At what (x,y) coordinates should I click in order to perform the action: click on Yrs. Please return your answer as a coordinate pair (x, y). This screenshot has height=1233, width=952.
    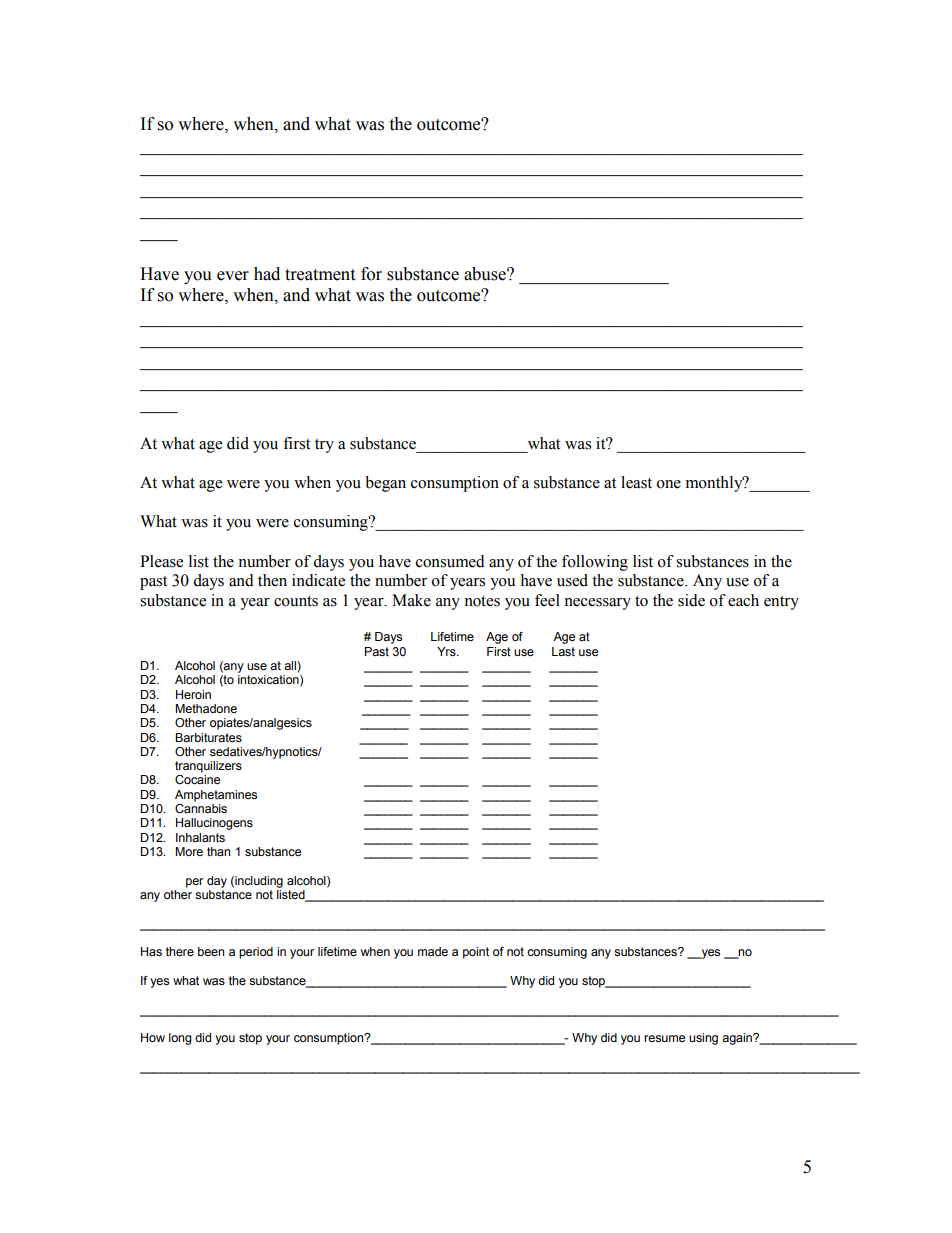
    Looking at the image, I should click on (447, 651).
